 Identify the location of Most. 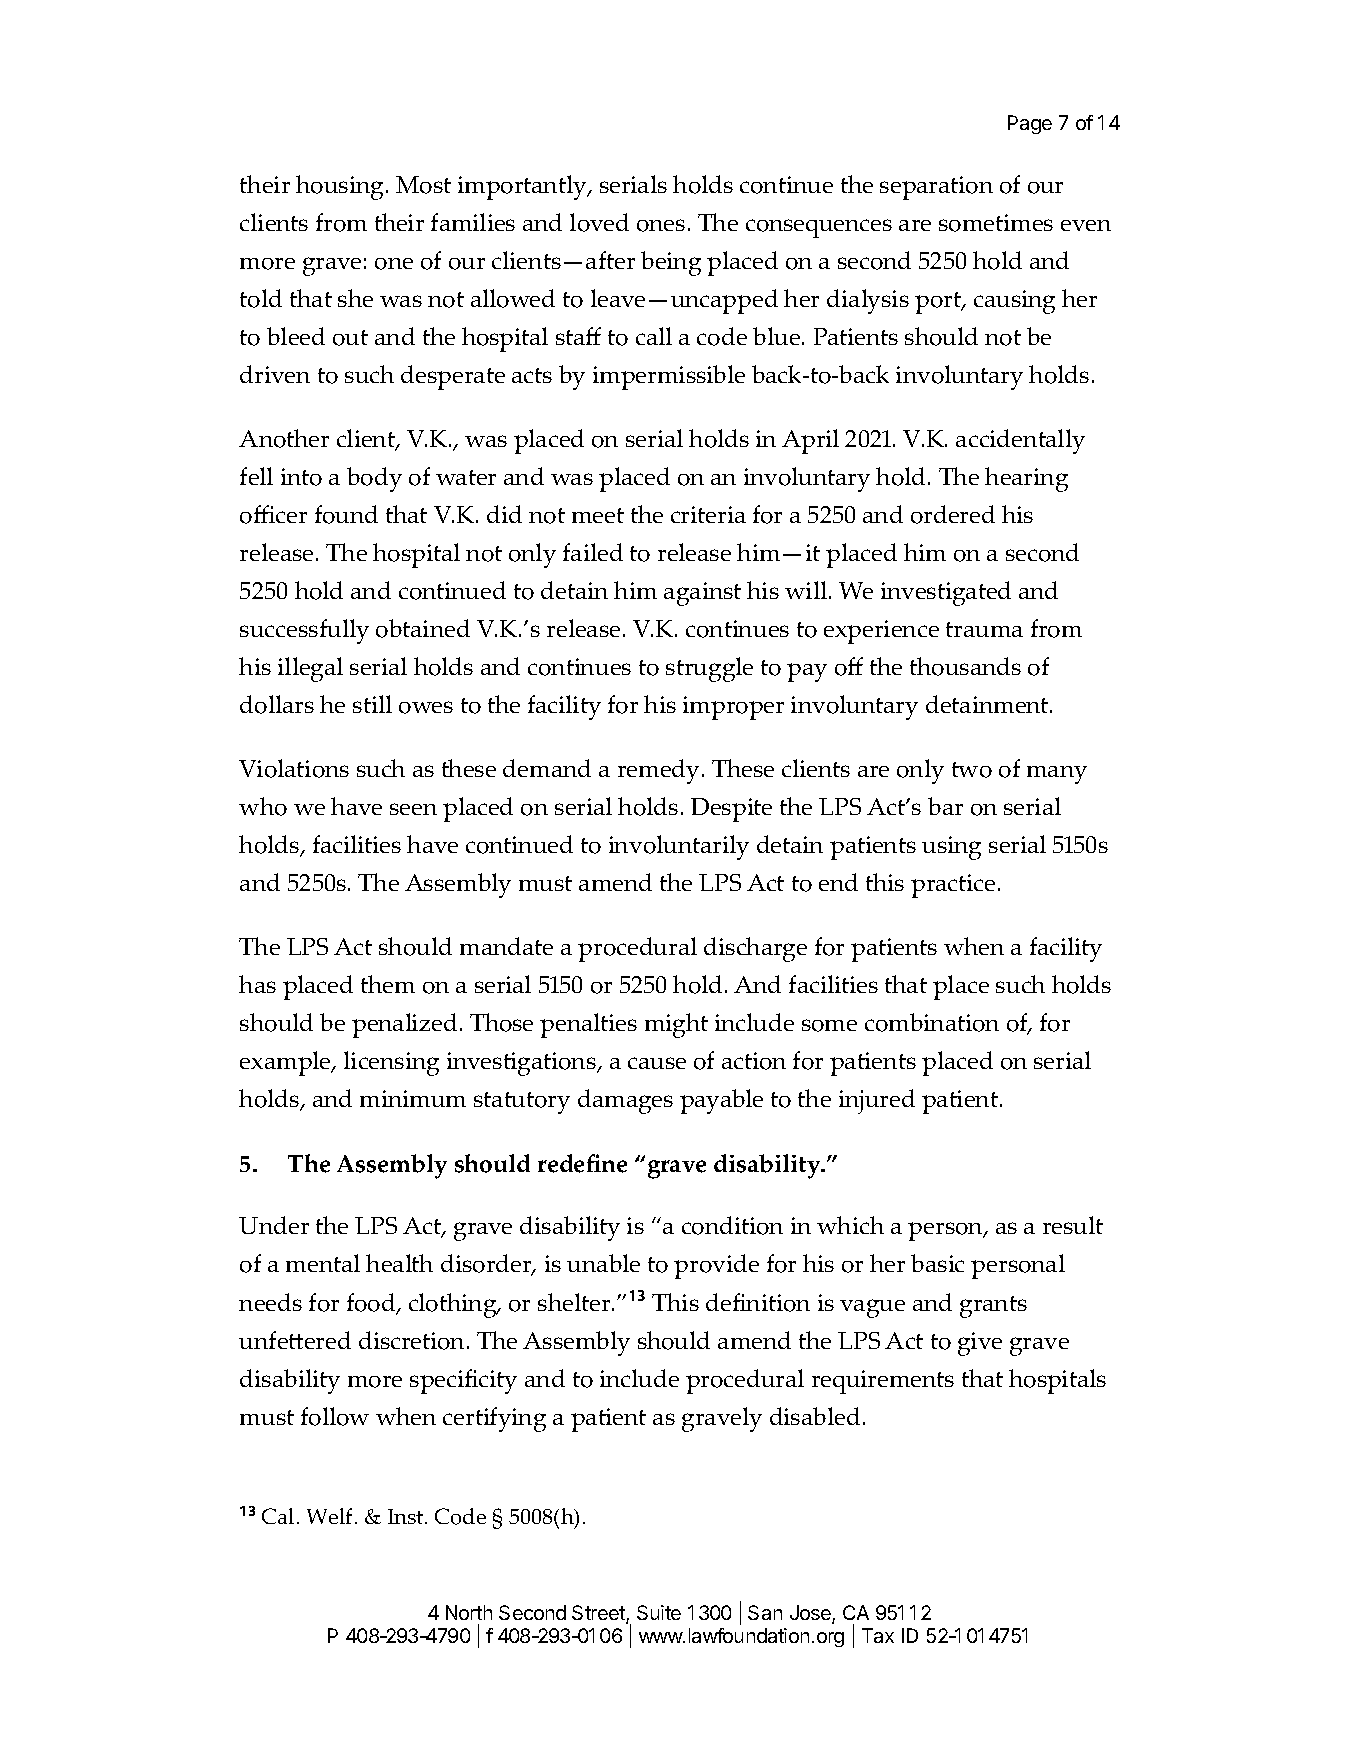
(423, 185).
